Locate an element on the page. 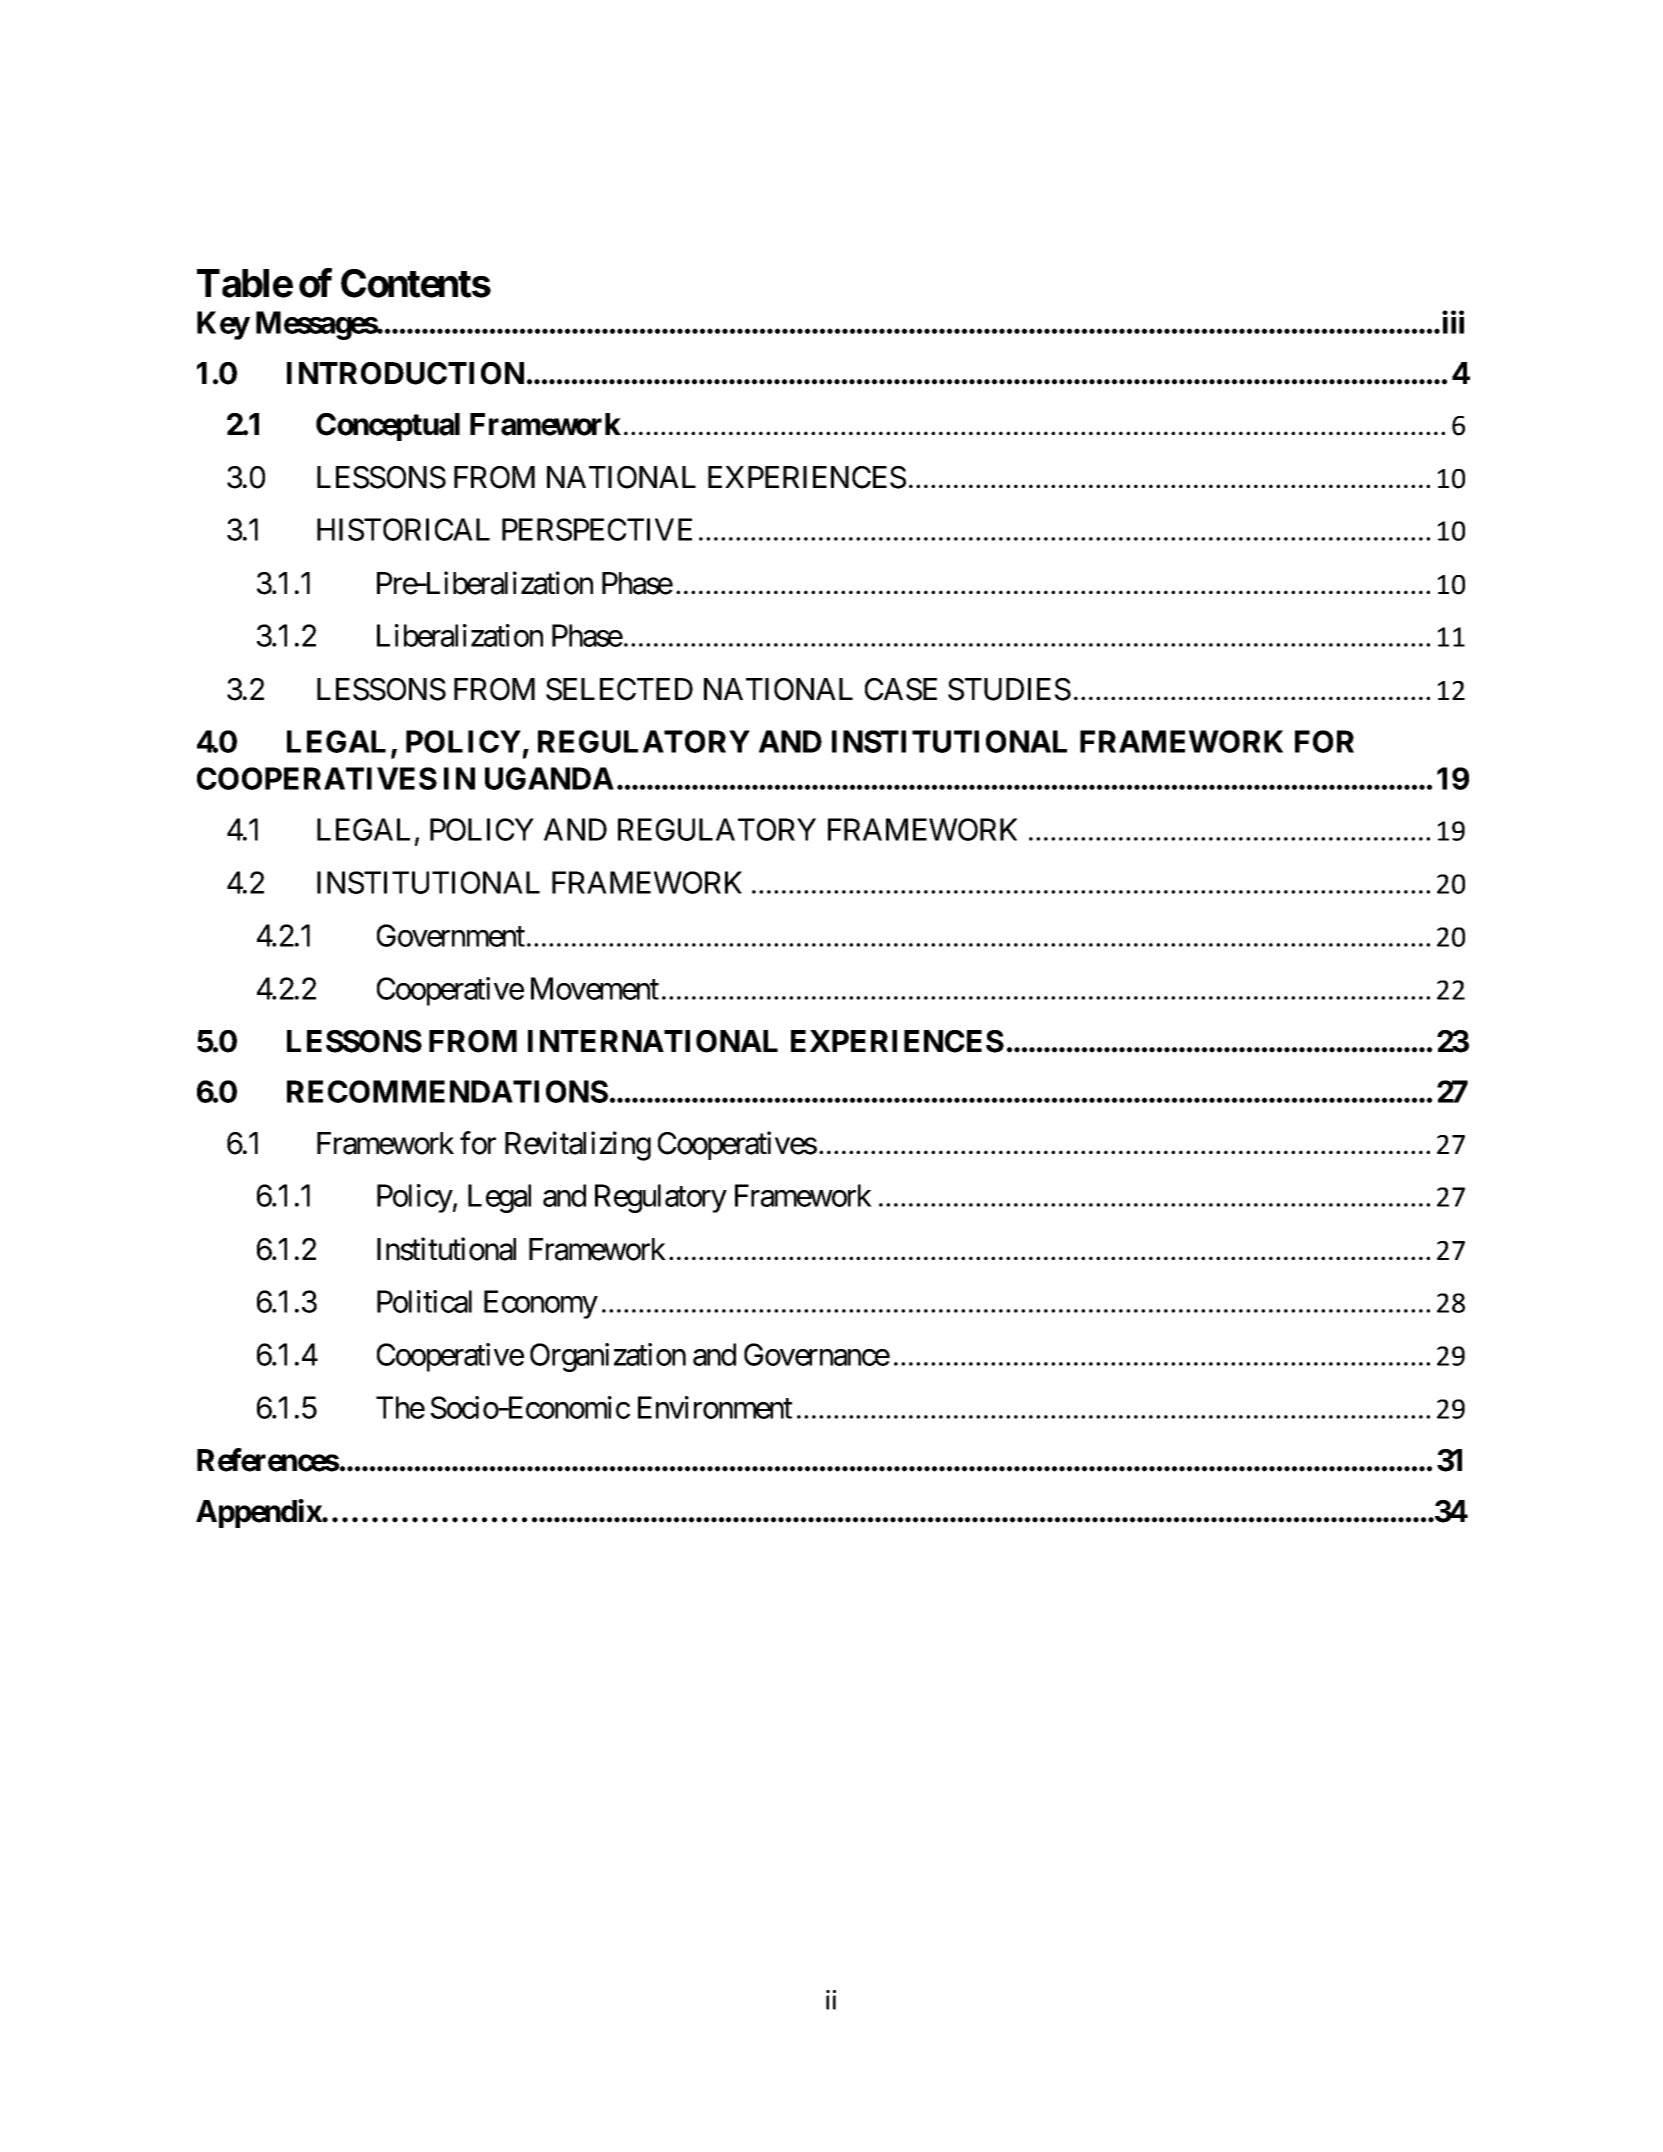 Image resolution: width=1663 pixels, height=2152 pixels. CASE is located at coordinates (901, 689).
